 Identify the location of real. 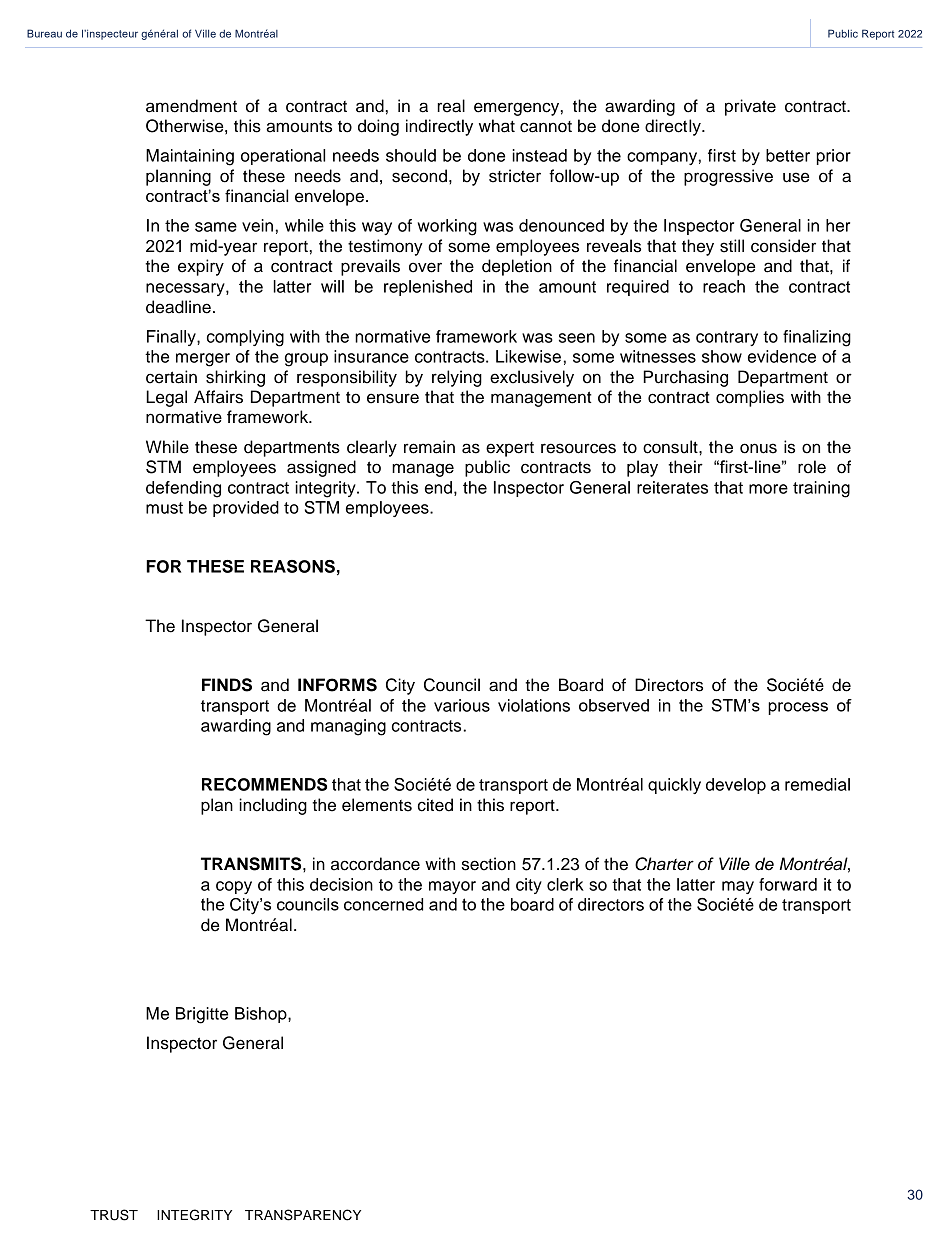
(451, 106).
